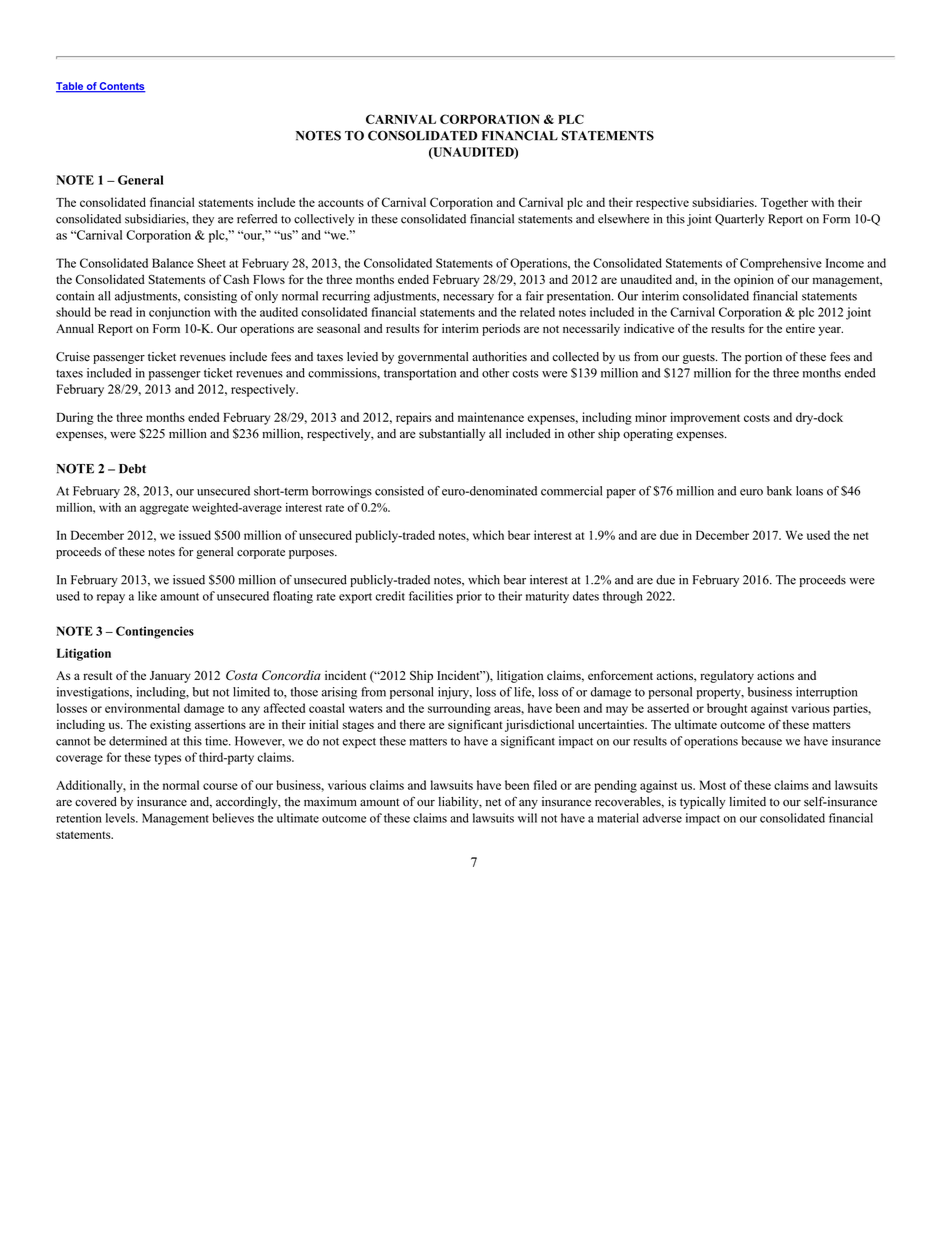  Describe the element at coordinates (740, 220) in the image. I see `Quarterly` at that location.
